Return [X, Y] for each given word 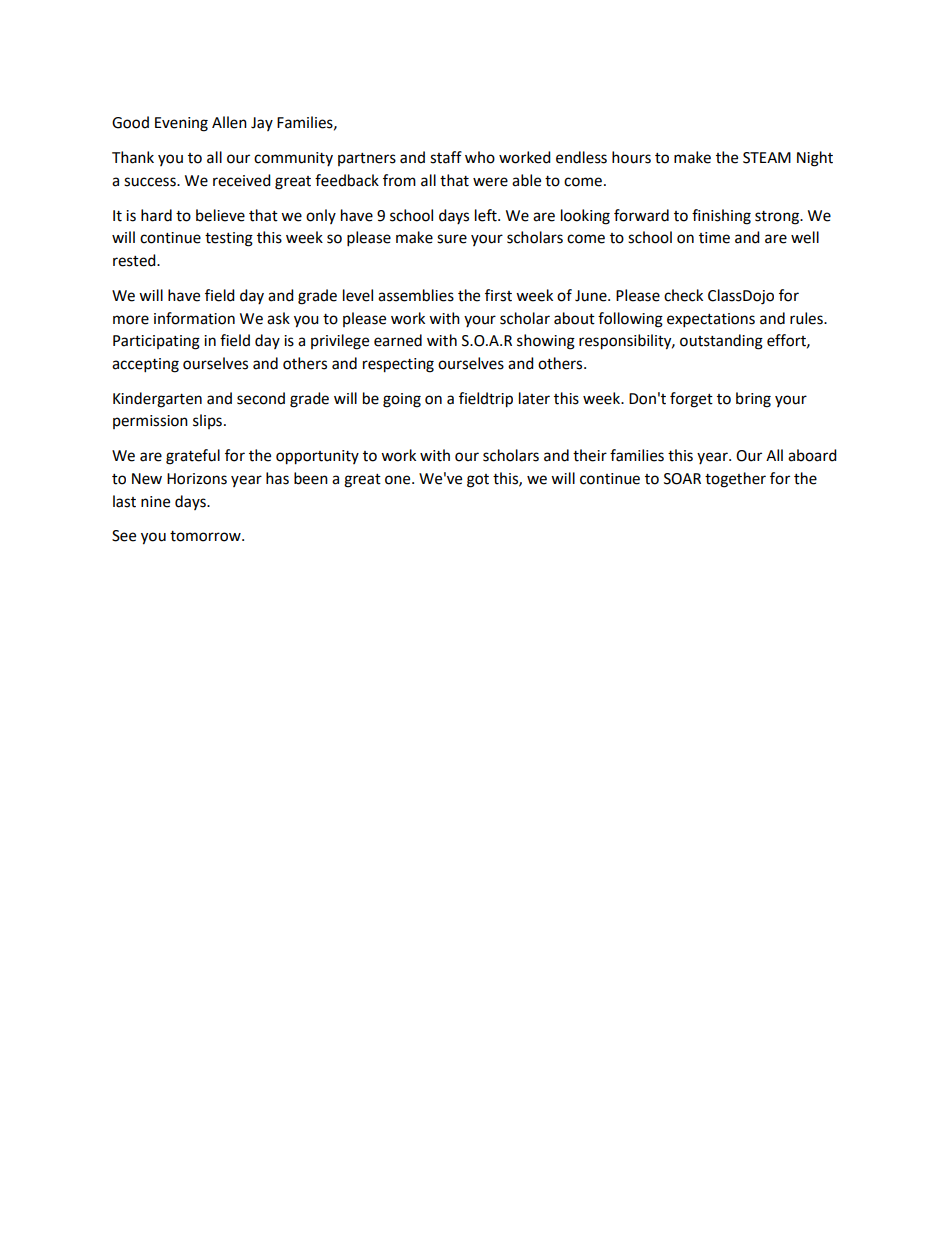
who [480, 157]
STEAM [767, 158]
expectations [711, 320]
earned [398, 340]
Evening [181, 124]
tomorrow [206, 536]
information [194, 318]
